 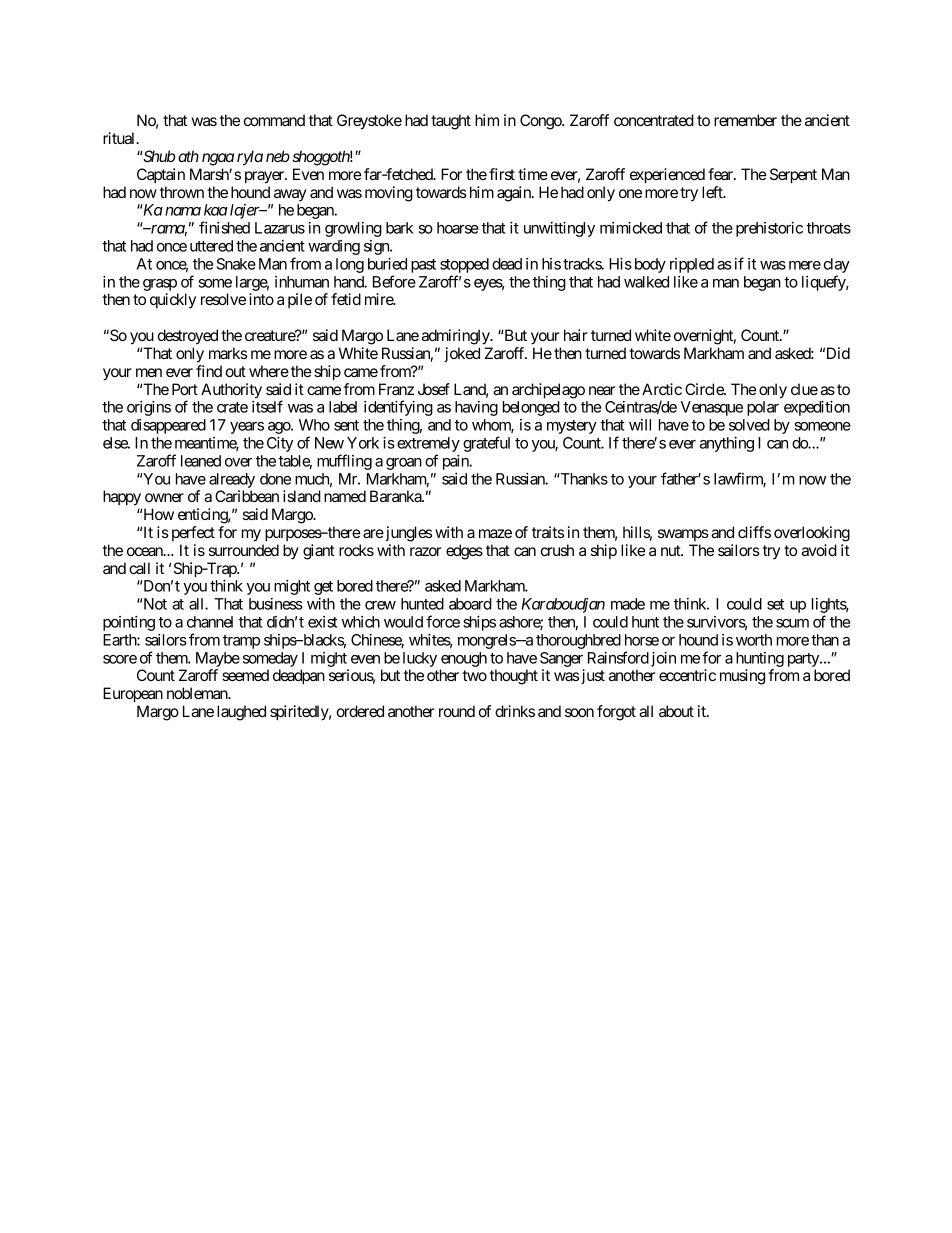 What do you see at coordinates (462, 354) in the image?
I see `joked` at bounding box center [462, 354].
